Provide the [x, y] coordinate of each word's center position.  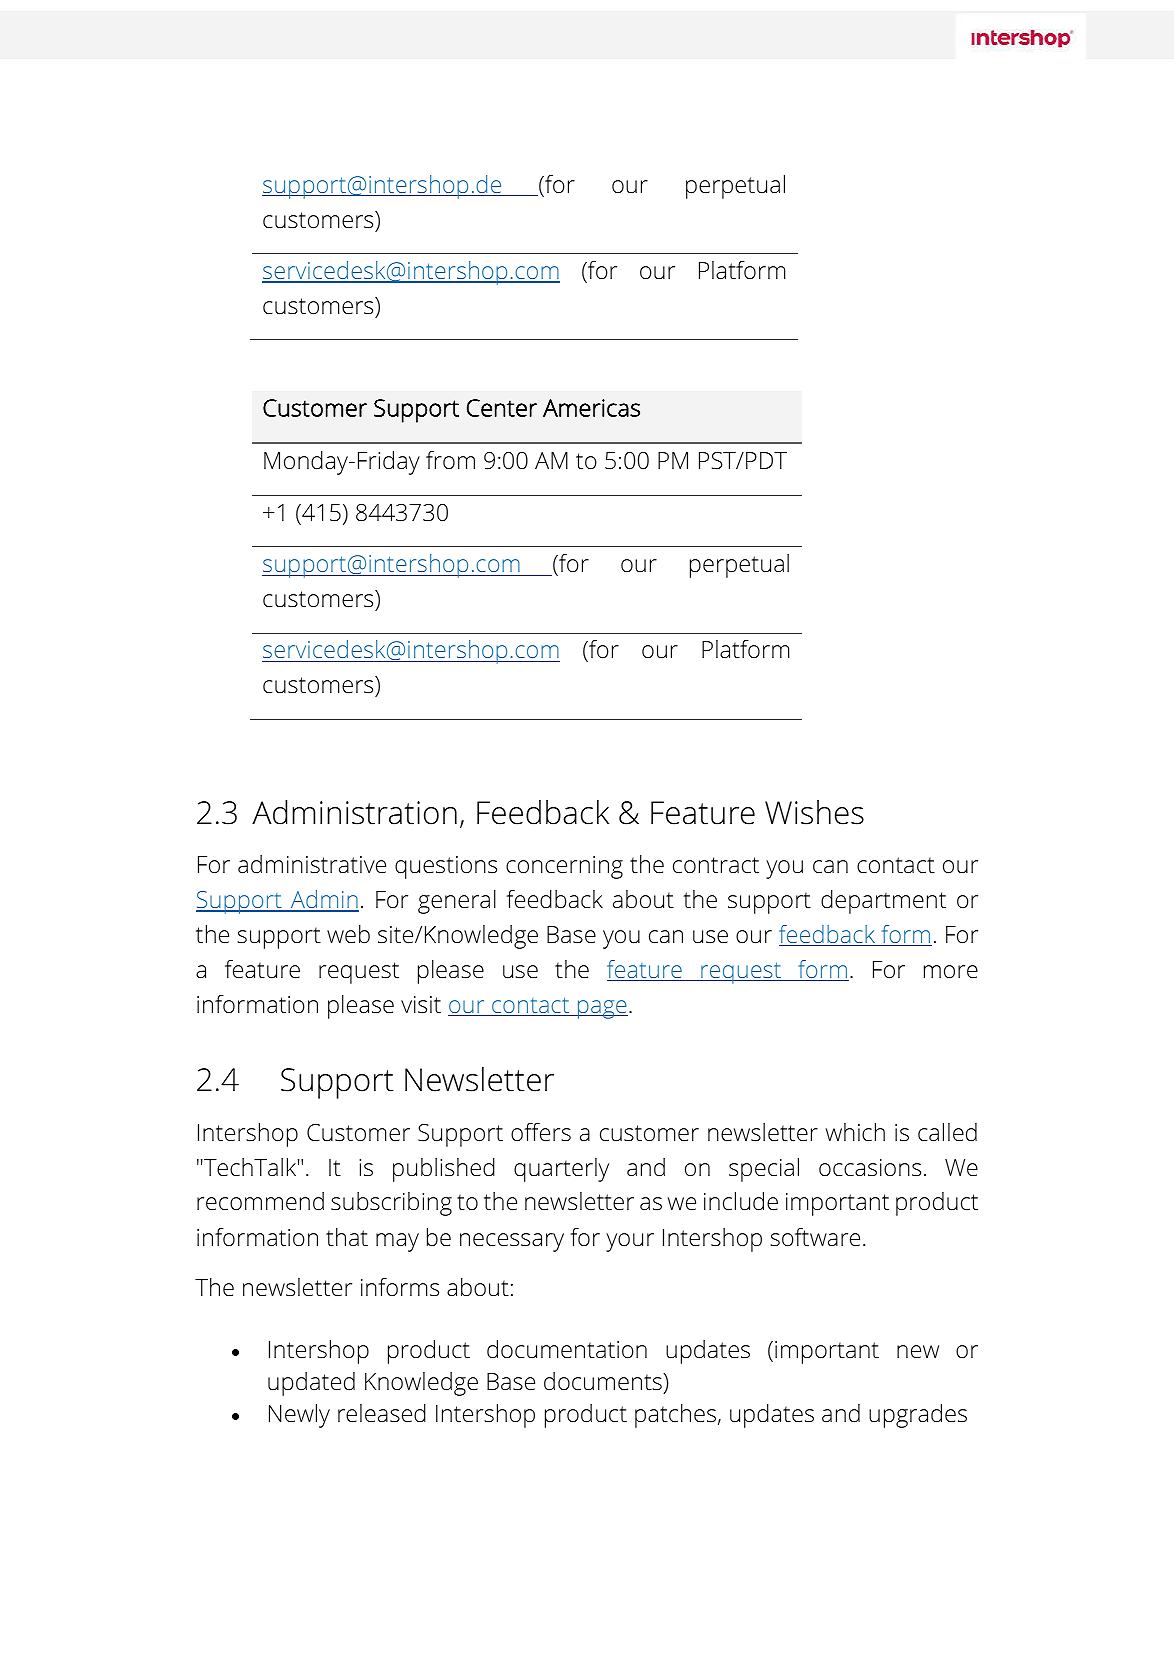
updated [311, 1384]
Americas [591, 408]
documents [604, 1381]
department [883, 902]
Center [502, 408]
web [348, 934]
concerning [564, 867]
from [450, 460]
